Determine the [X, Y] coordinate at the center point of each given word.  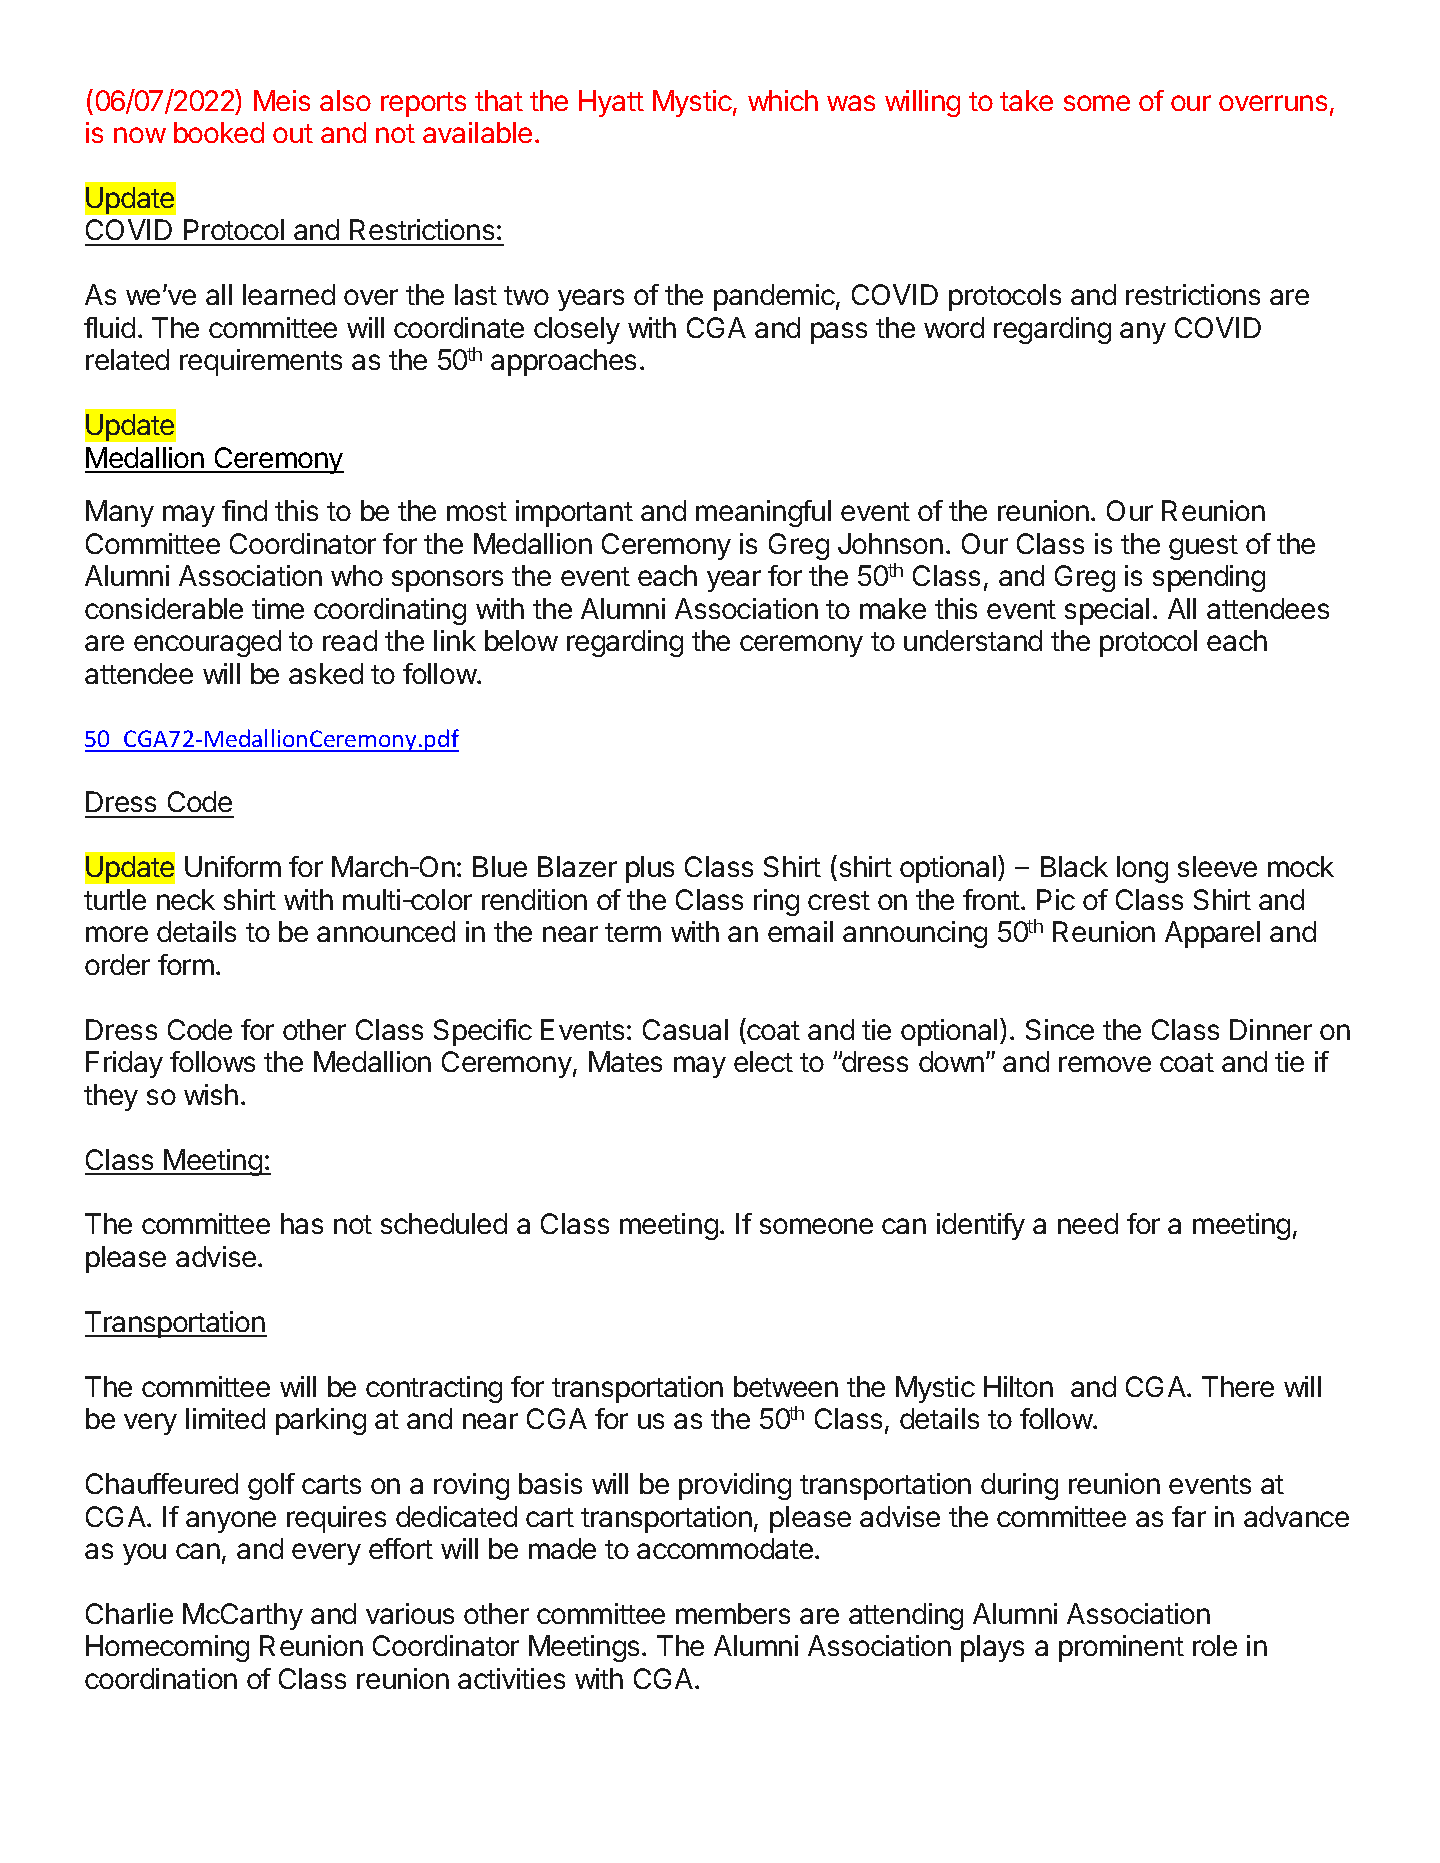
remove [1105, 1064]
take [1026, 100]
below [521, 640]
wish [211, 1094]
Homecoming [167, 1648]
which [783, 100]
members [733, 1613]
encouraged [207, 643]
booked [219, 132]
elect [763, 1061]
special [1107, 611]
